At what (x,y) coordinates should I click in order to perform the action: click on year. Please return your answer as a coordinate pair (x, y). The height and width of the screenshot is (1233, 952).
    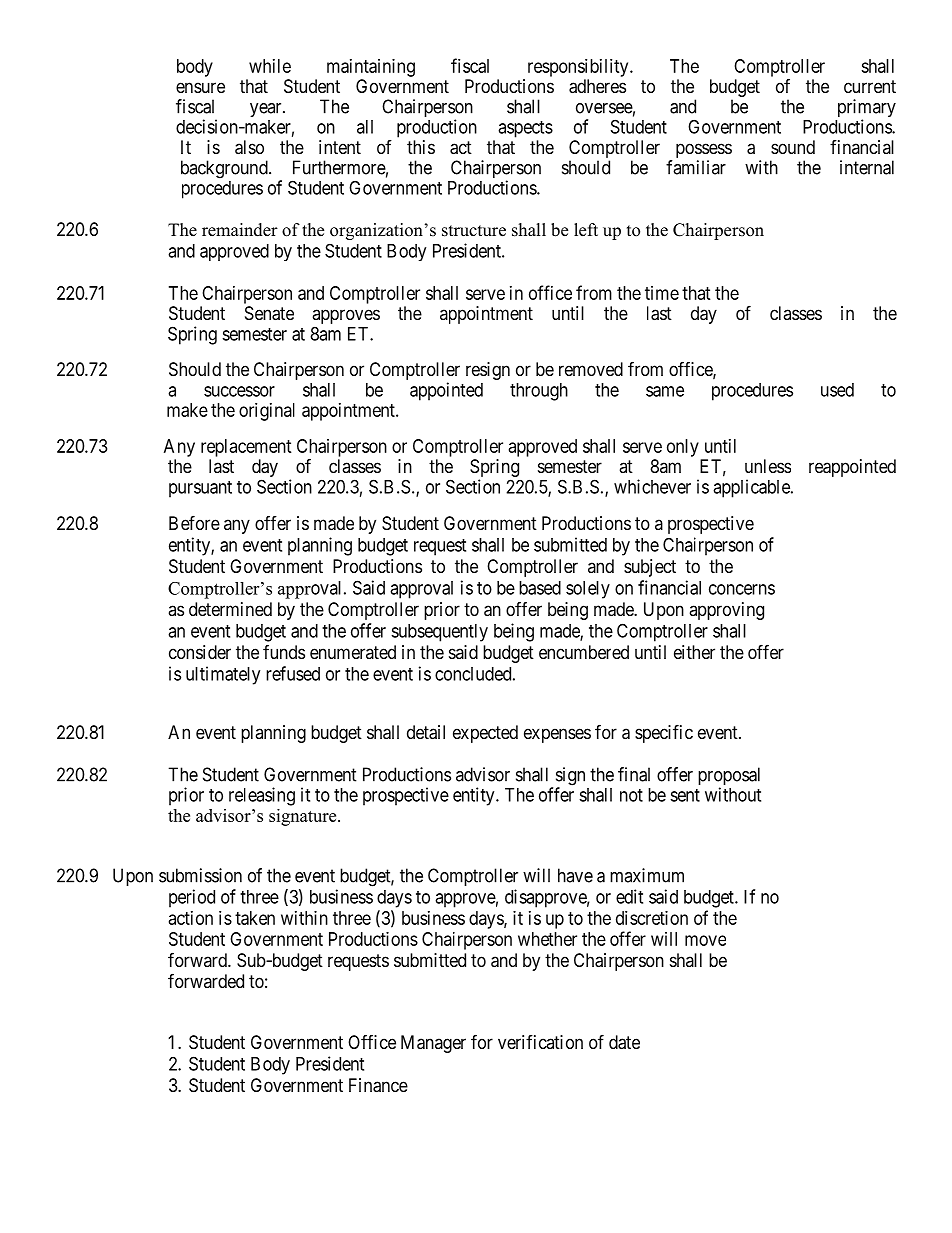
    Looking at the image, I should click on (267, 110).
